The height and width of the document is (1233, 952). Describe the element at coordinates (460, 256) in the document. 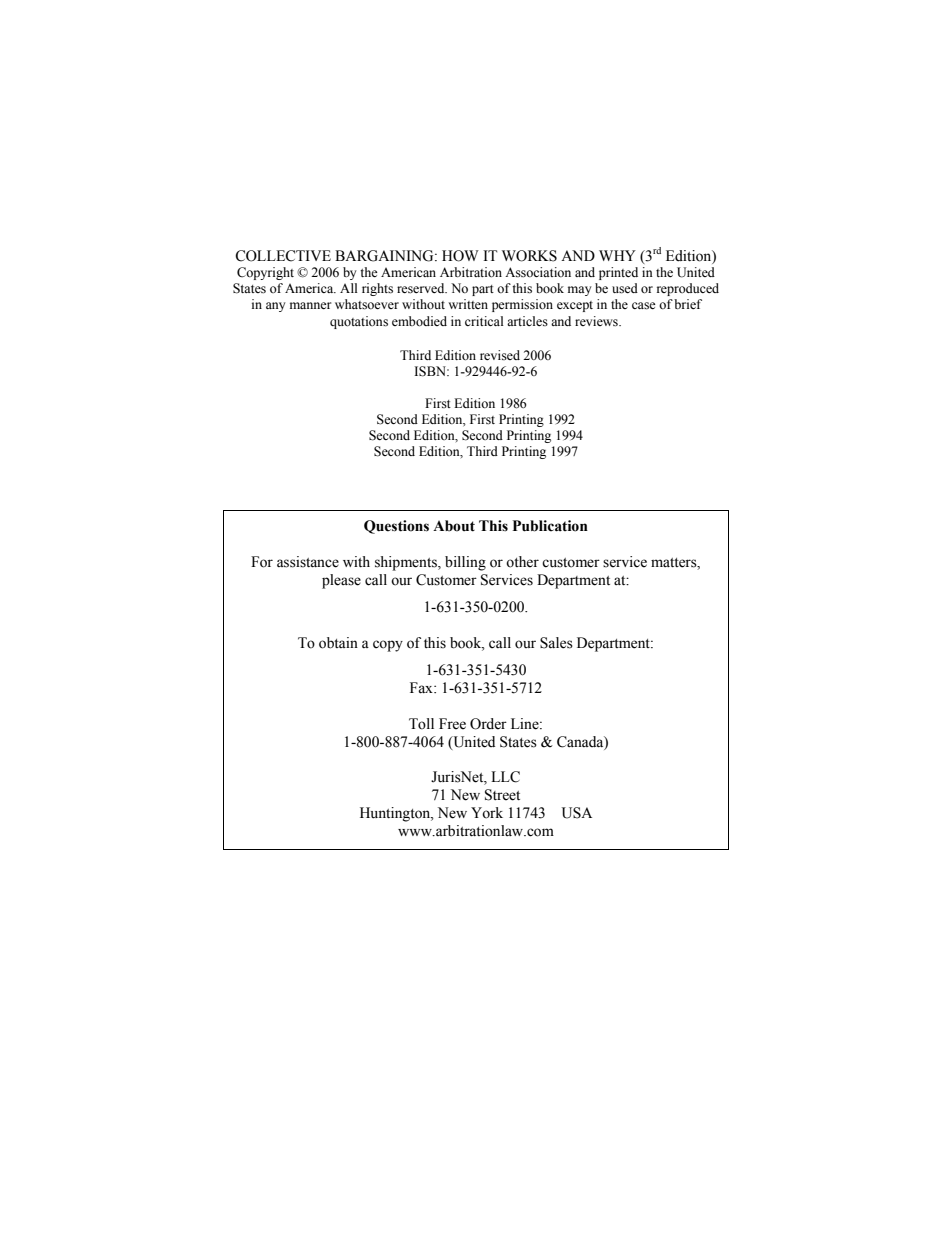

I see `HOW` at that location.
